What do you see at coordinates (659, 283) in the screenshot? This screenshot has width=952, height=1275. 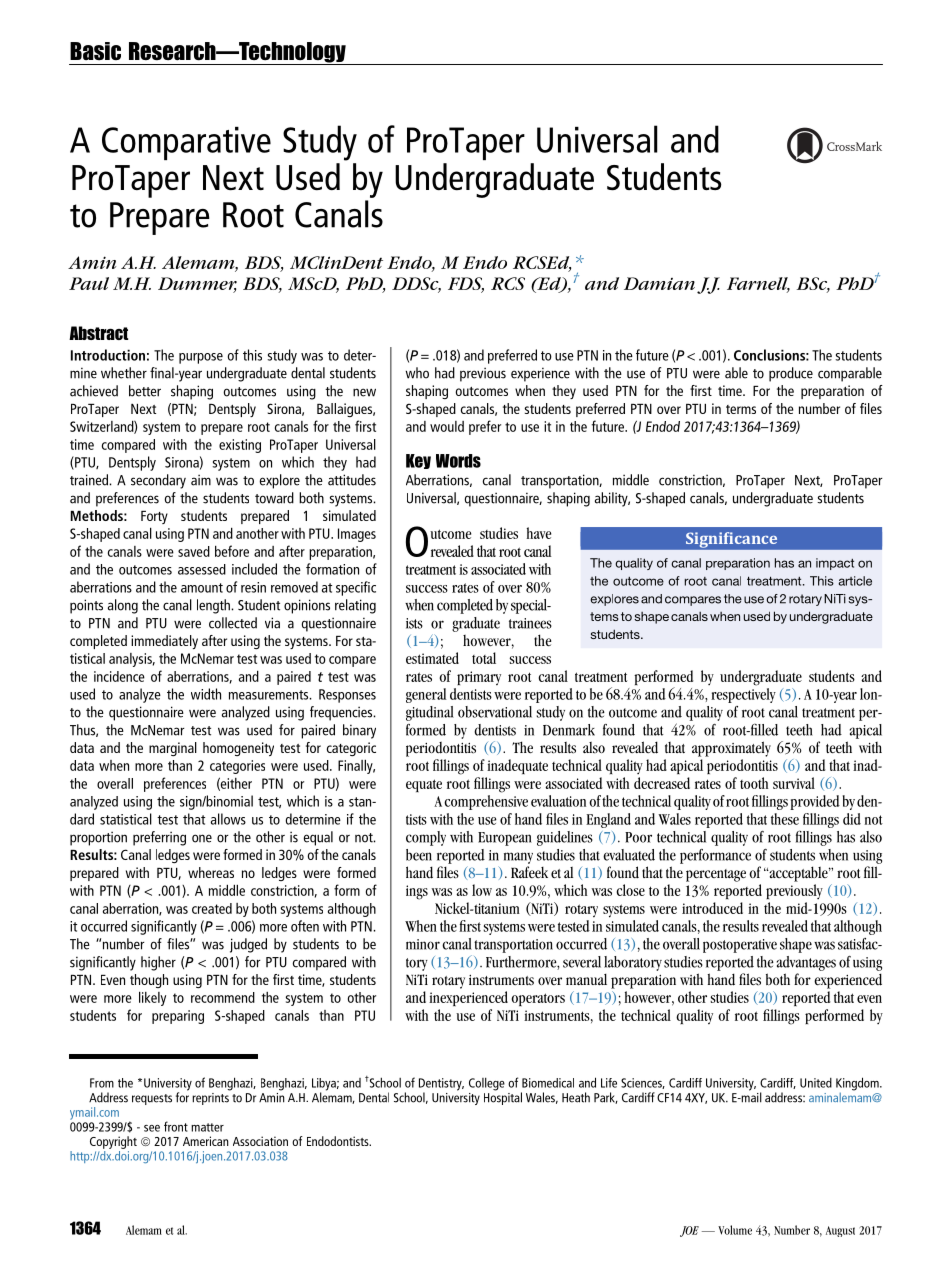 I see `Damian` at bounding box center [659, 283].
